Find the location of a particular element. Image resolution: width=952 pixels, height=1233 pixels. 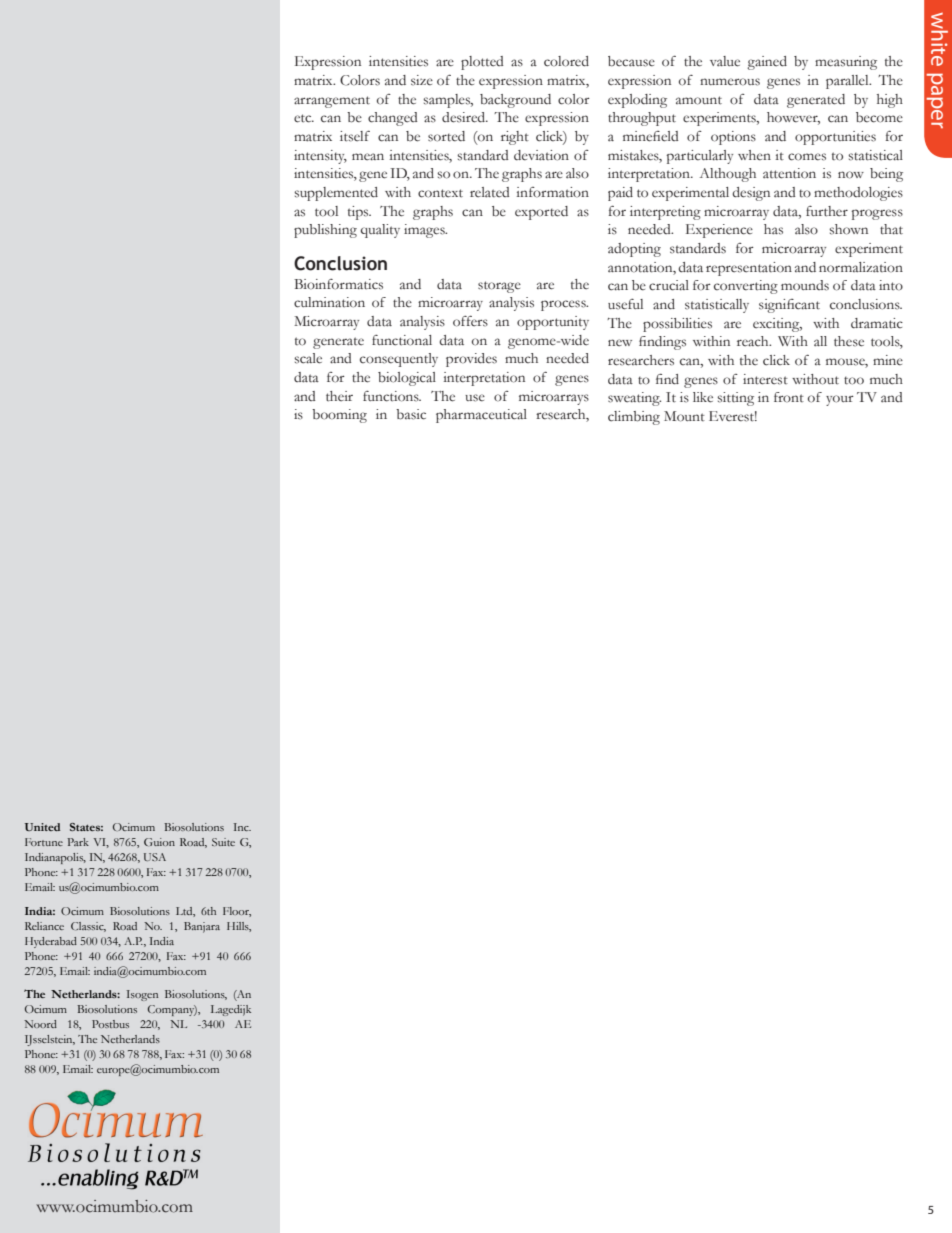

gained is located at coordinates (767, 63).
